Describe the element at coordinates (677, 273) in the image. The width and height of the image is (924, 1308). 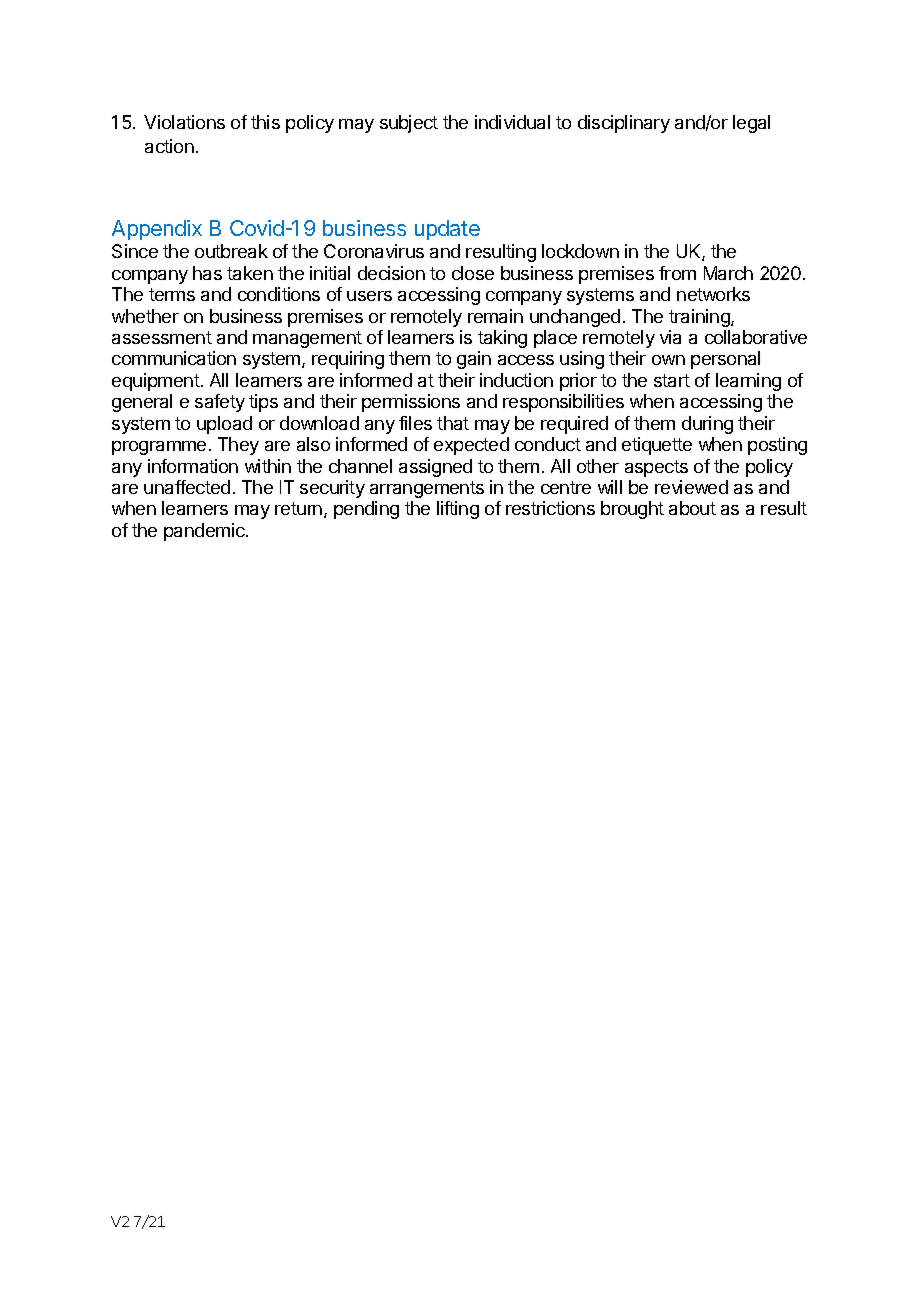
I see `from` at that location.
